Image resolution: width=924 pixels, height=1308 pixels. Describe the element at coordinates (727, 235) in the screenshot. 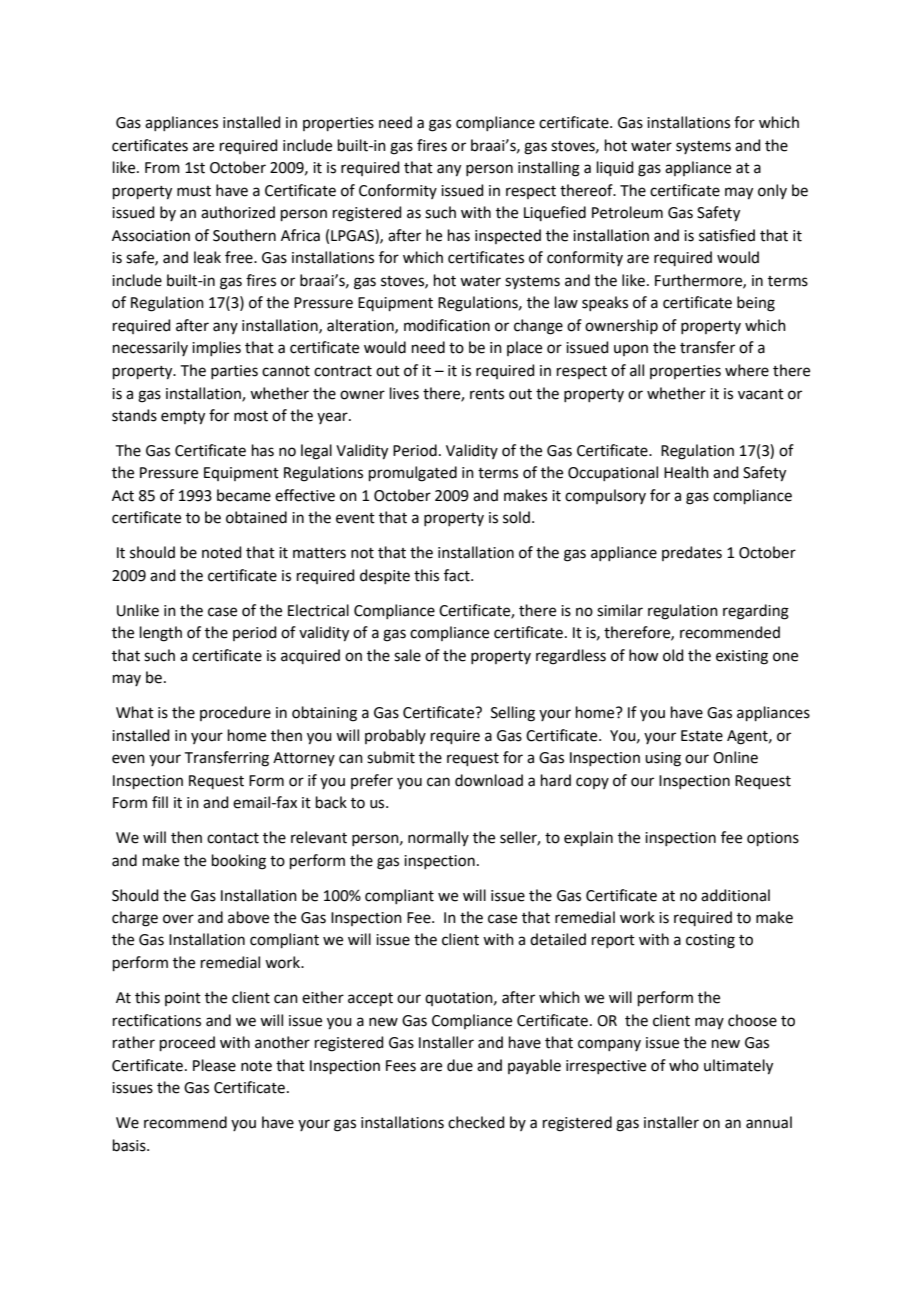

I see `satisfied` at that location.
